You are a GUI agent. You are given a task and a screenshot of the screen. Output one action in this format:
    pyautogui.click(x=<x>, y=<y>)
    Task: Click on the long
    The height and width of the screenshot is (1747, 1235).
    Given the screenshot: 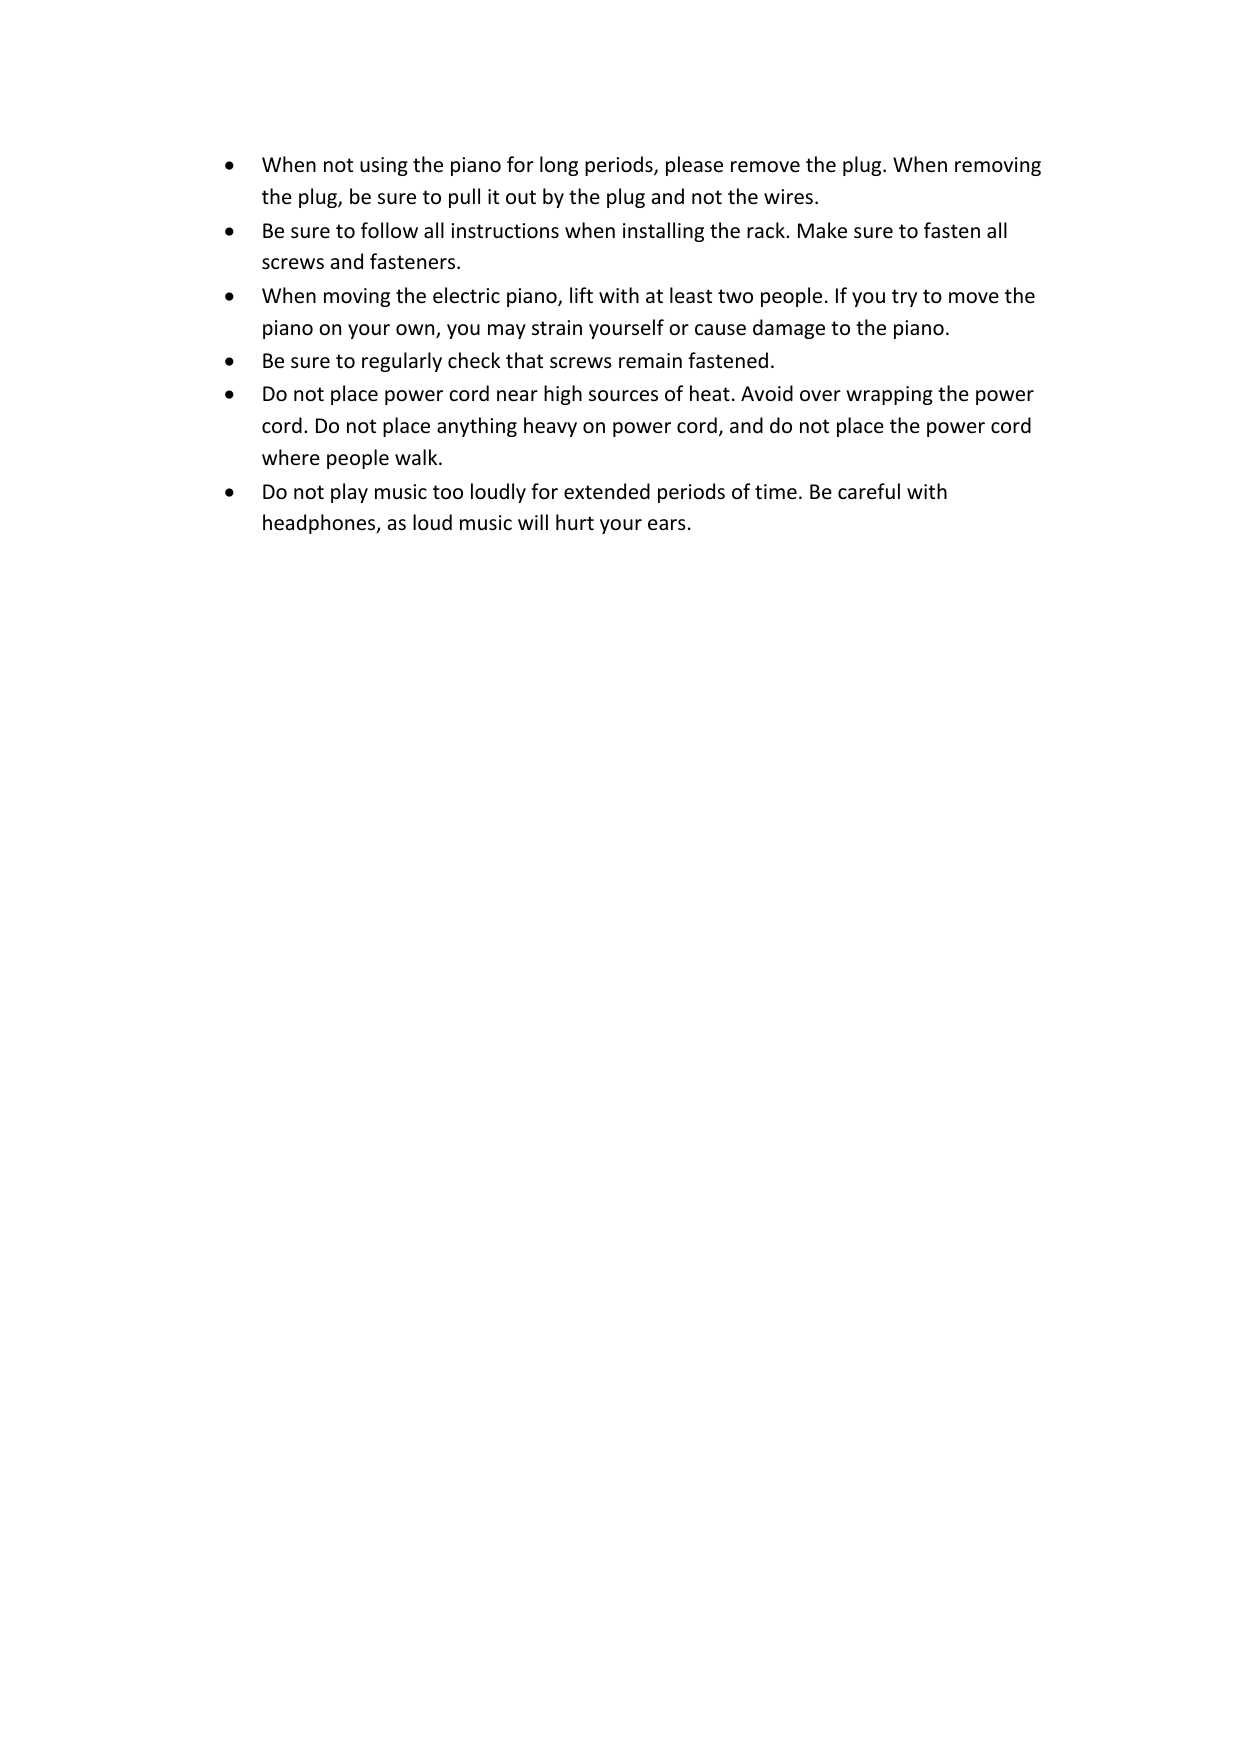 What is the action you would take?
    pyautogui.click(x=559, y=166)
